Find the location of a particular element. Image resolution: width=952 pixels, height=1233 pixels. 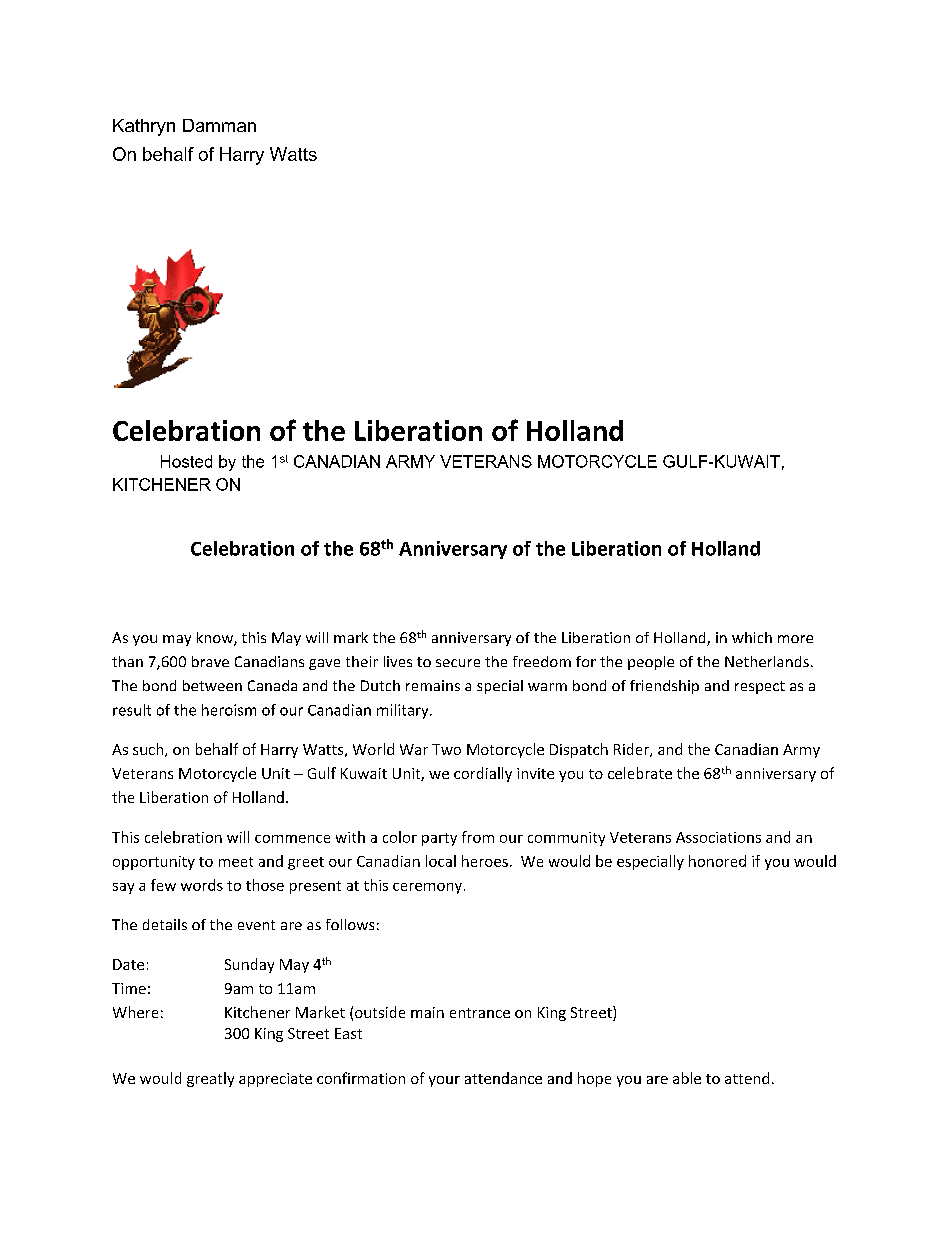

secure is located at coordinates (458, 663).
